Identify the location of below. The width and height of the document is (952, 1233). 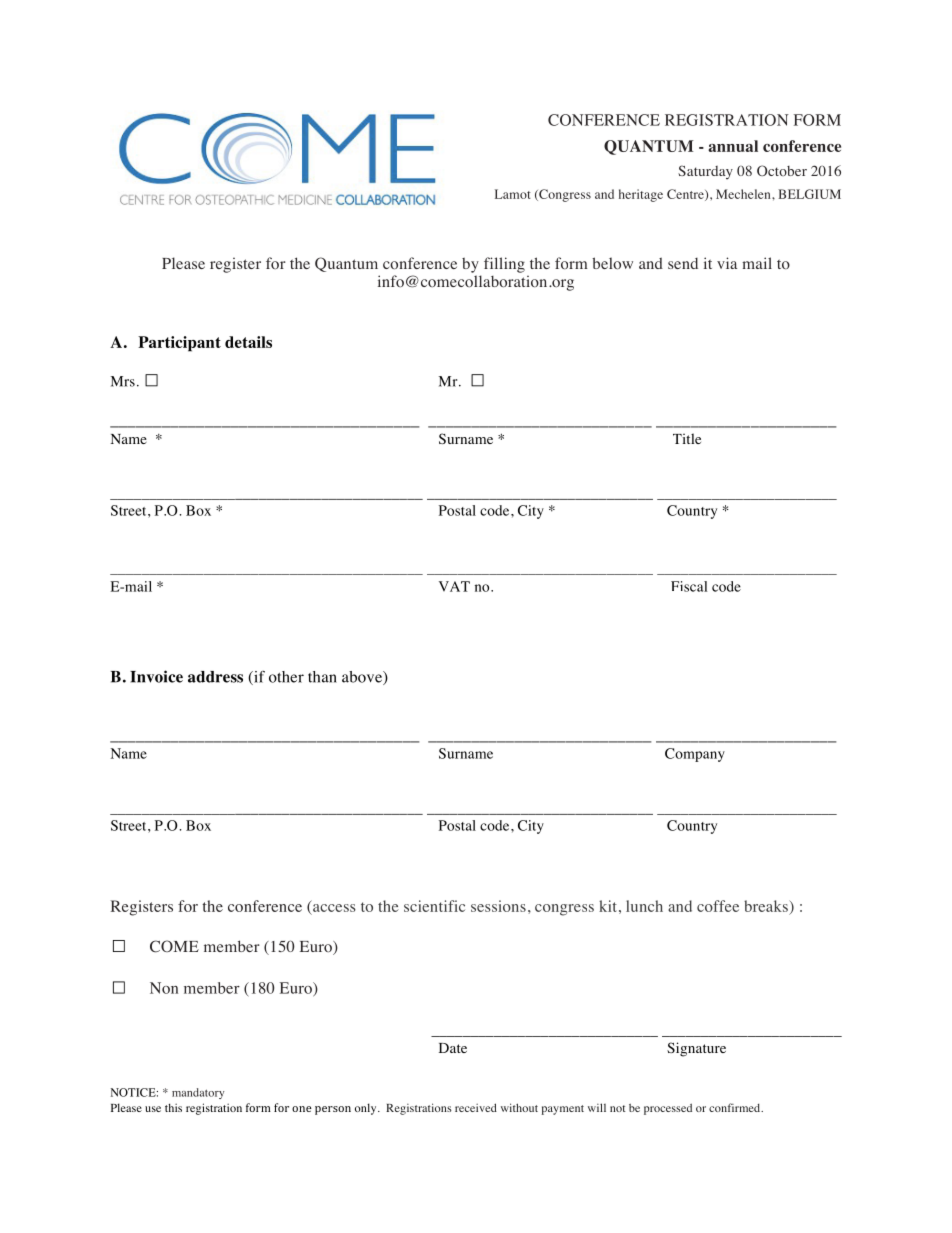
(612, 263).
